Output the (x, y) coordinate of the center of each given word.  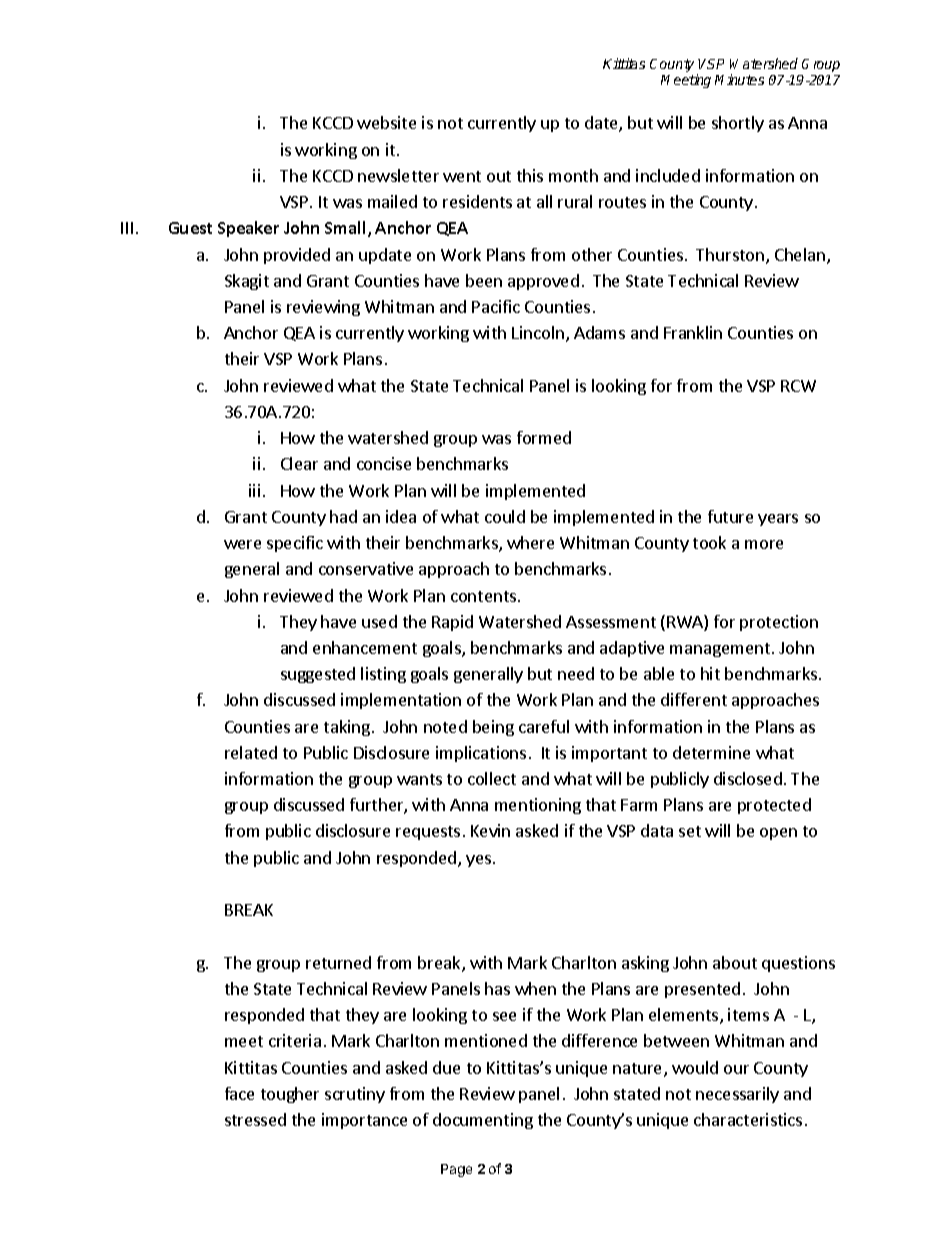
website (386, 122)
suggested (318, 675)
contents (483, 596)
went (462, 176)
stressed (255, 1119)
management (721, 650)
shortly (738, 124)
